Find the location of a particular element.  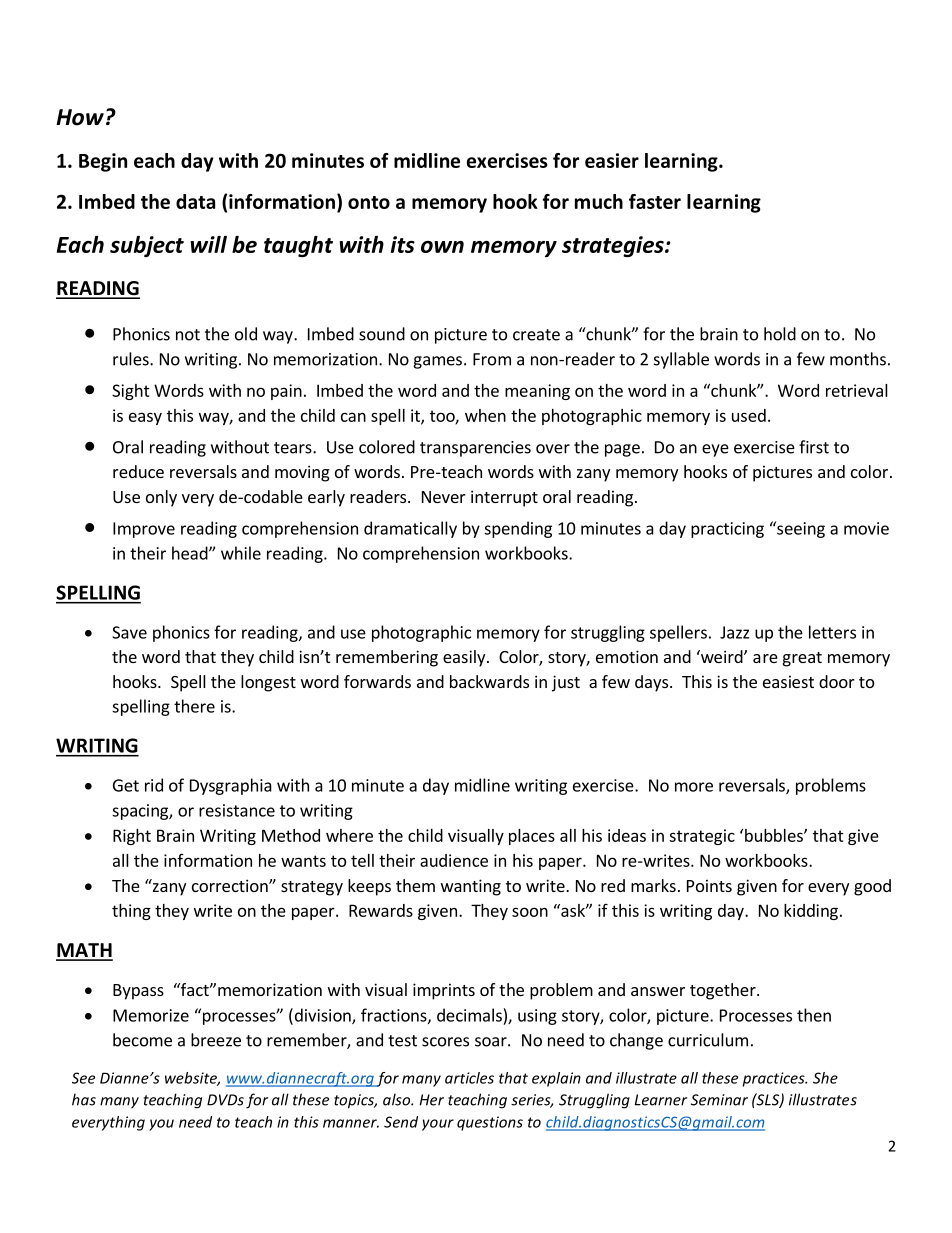

more is located at coordinates (694, 787).
